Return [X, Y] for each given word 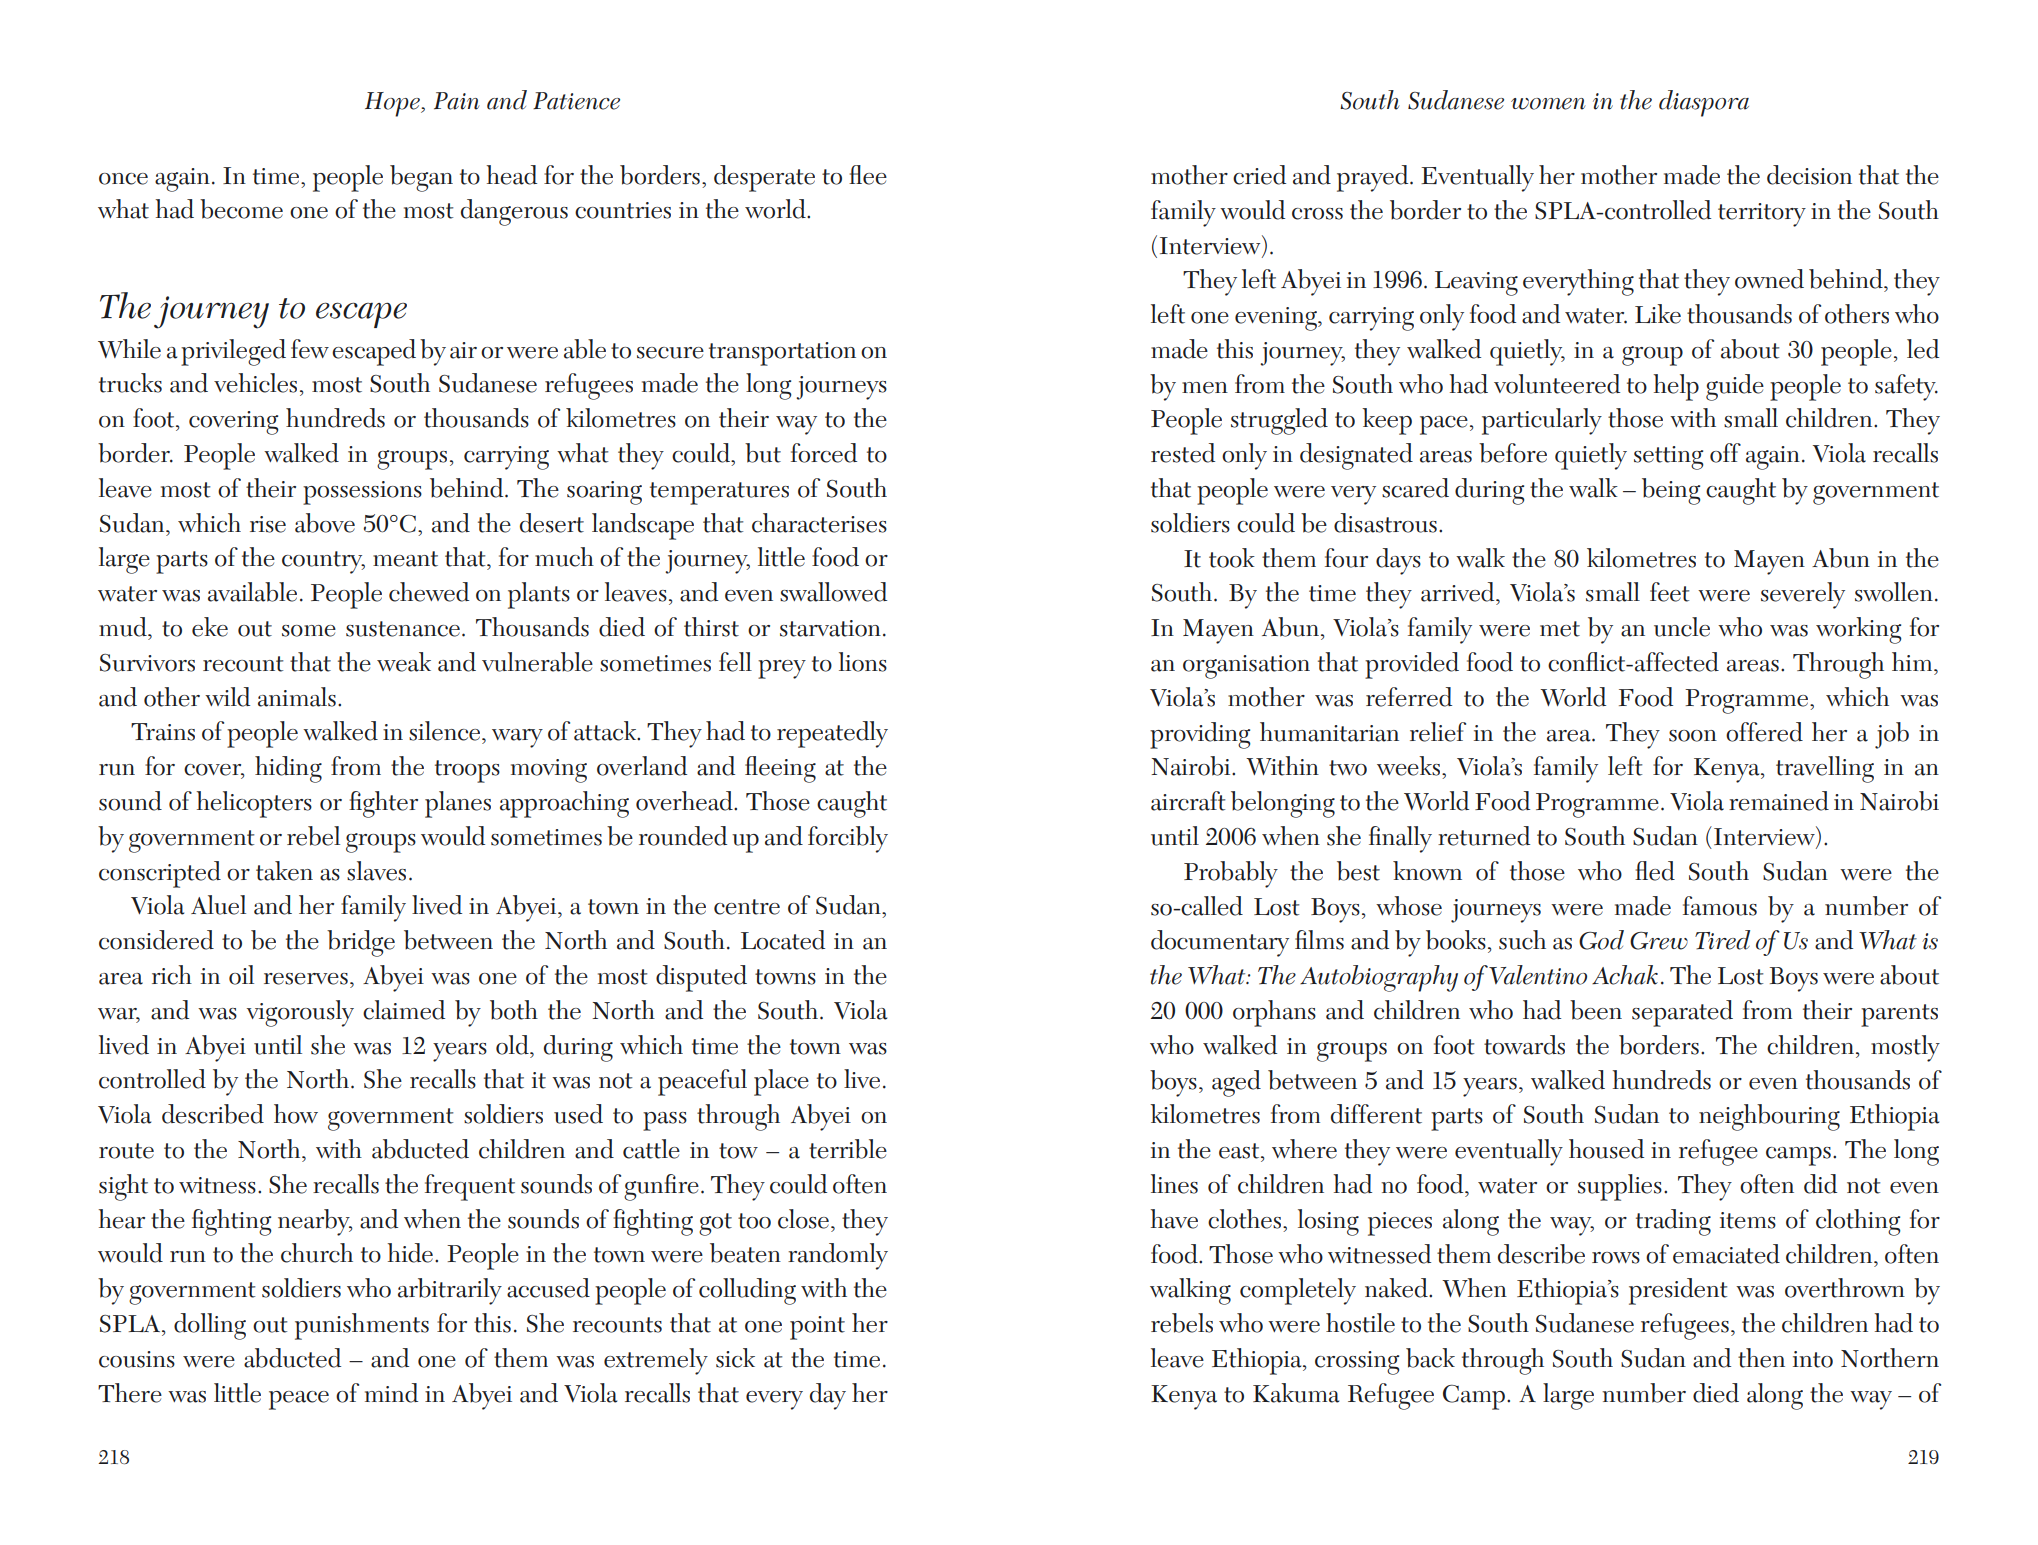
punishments [362, 1326]
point [817, 1328]
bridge [361, 943]
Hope [393, 104]
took [1232, 558]
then [1761, 1358]
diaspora [1704, 103]
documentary [1220, 943]
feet [1669, 592]
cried [1259, 175]
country [323, 562]
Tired [1722, 940]
